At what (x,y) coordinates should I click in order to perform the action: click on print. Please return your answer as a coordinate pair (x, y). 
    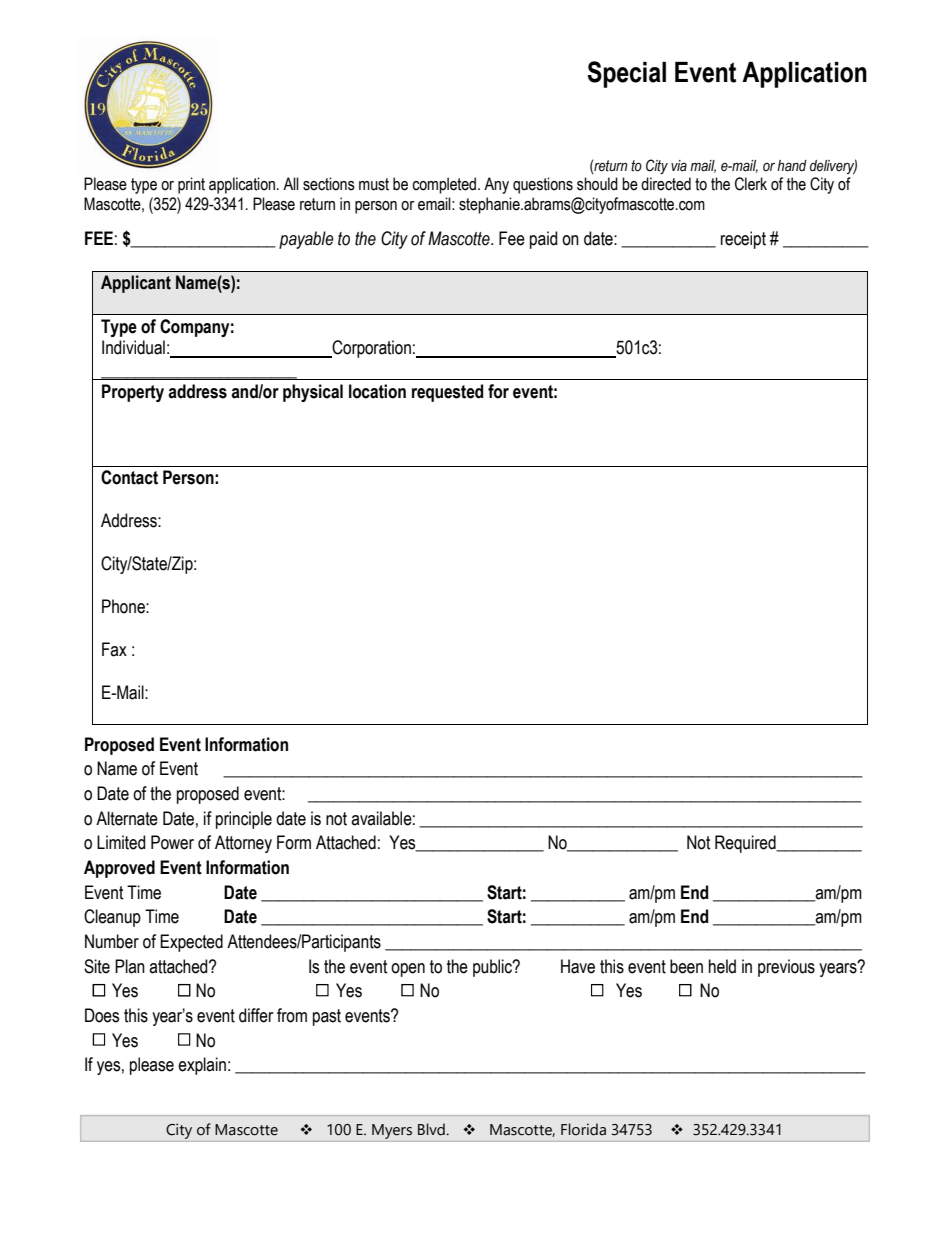
    Looking at the image, I should click on (191, 185).
